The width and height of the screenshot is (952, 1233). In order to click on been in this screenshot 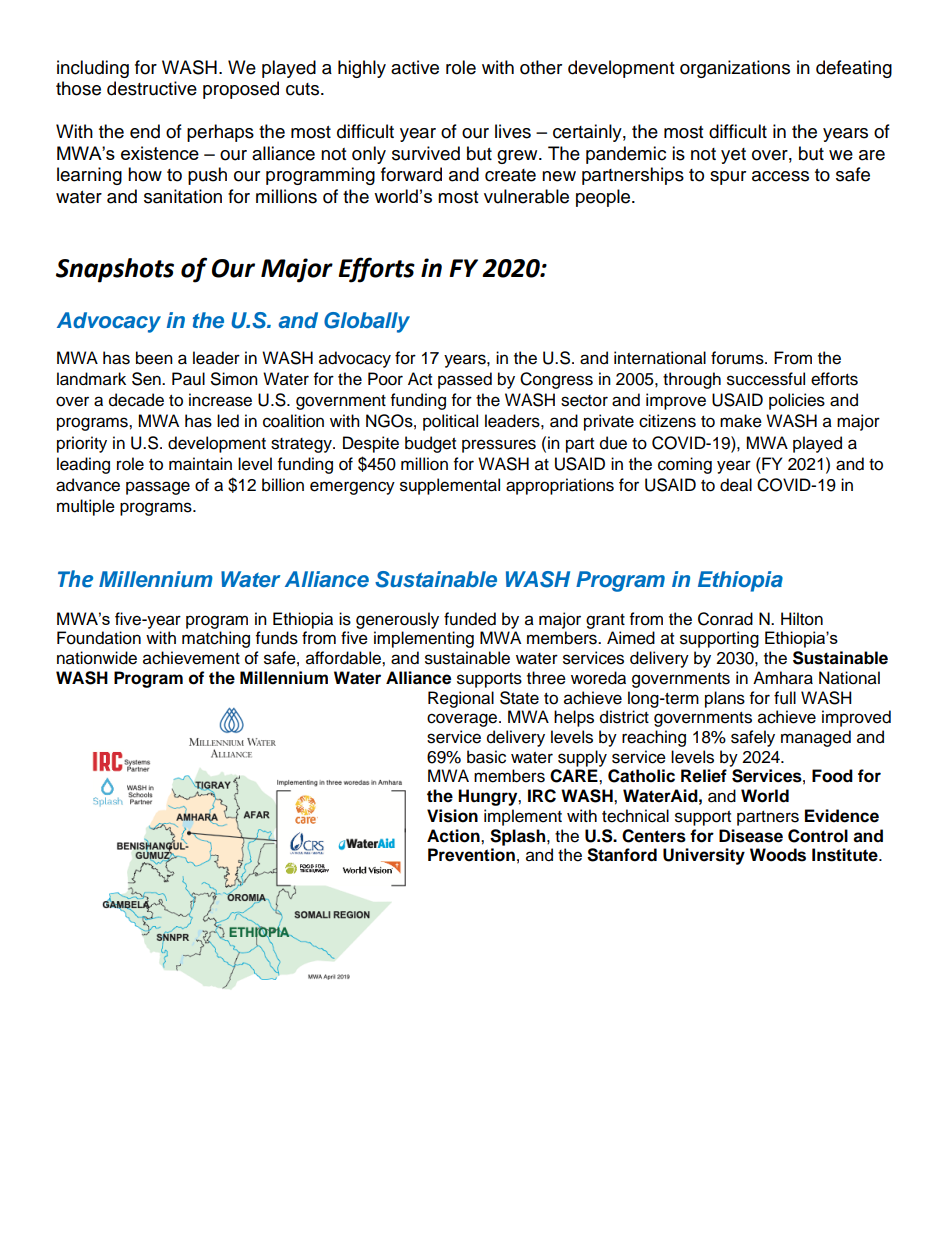, I will do `click(154, 358)`.
